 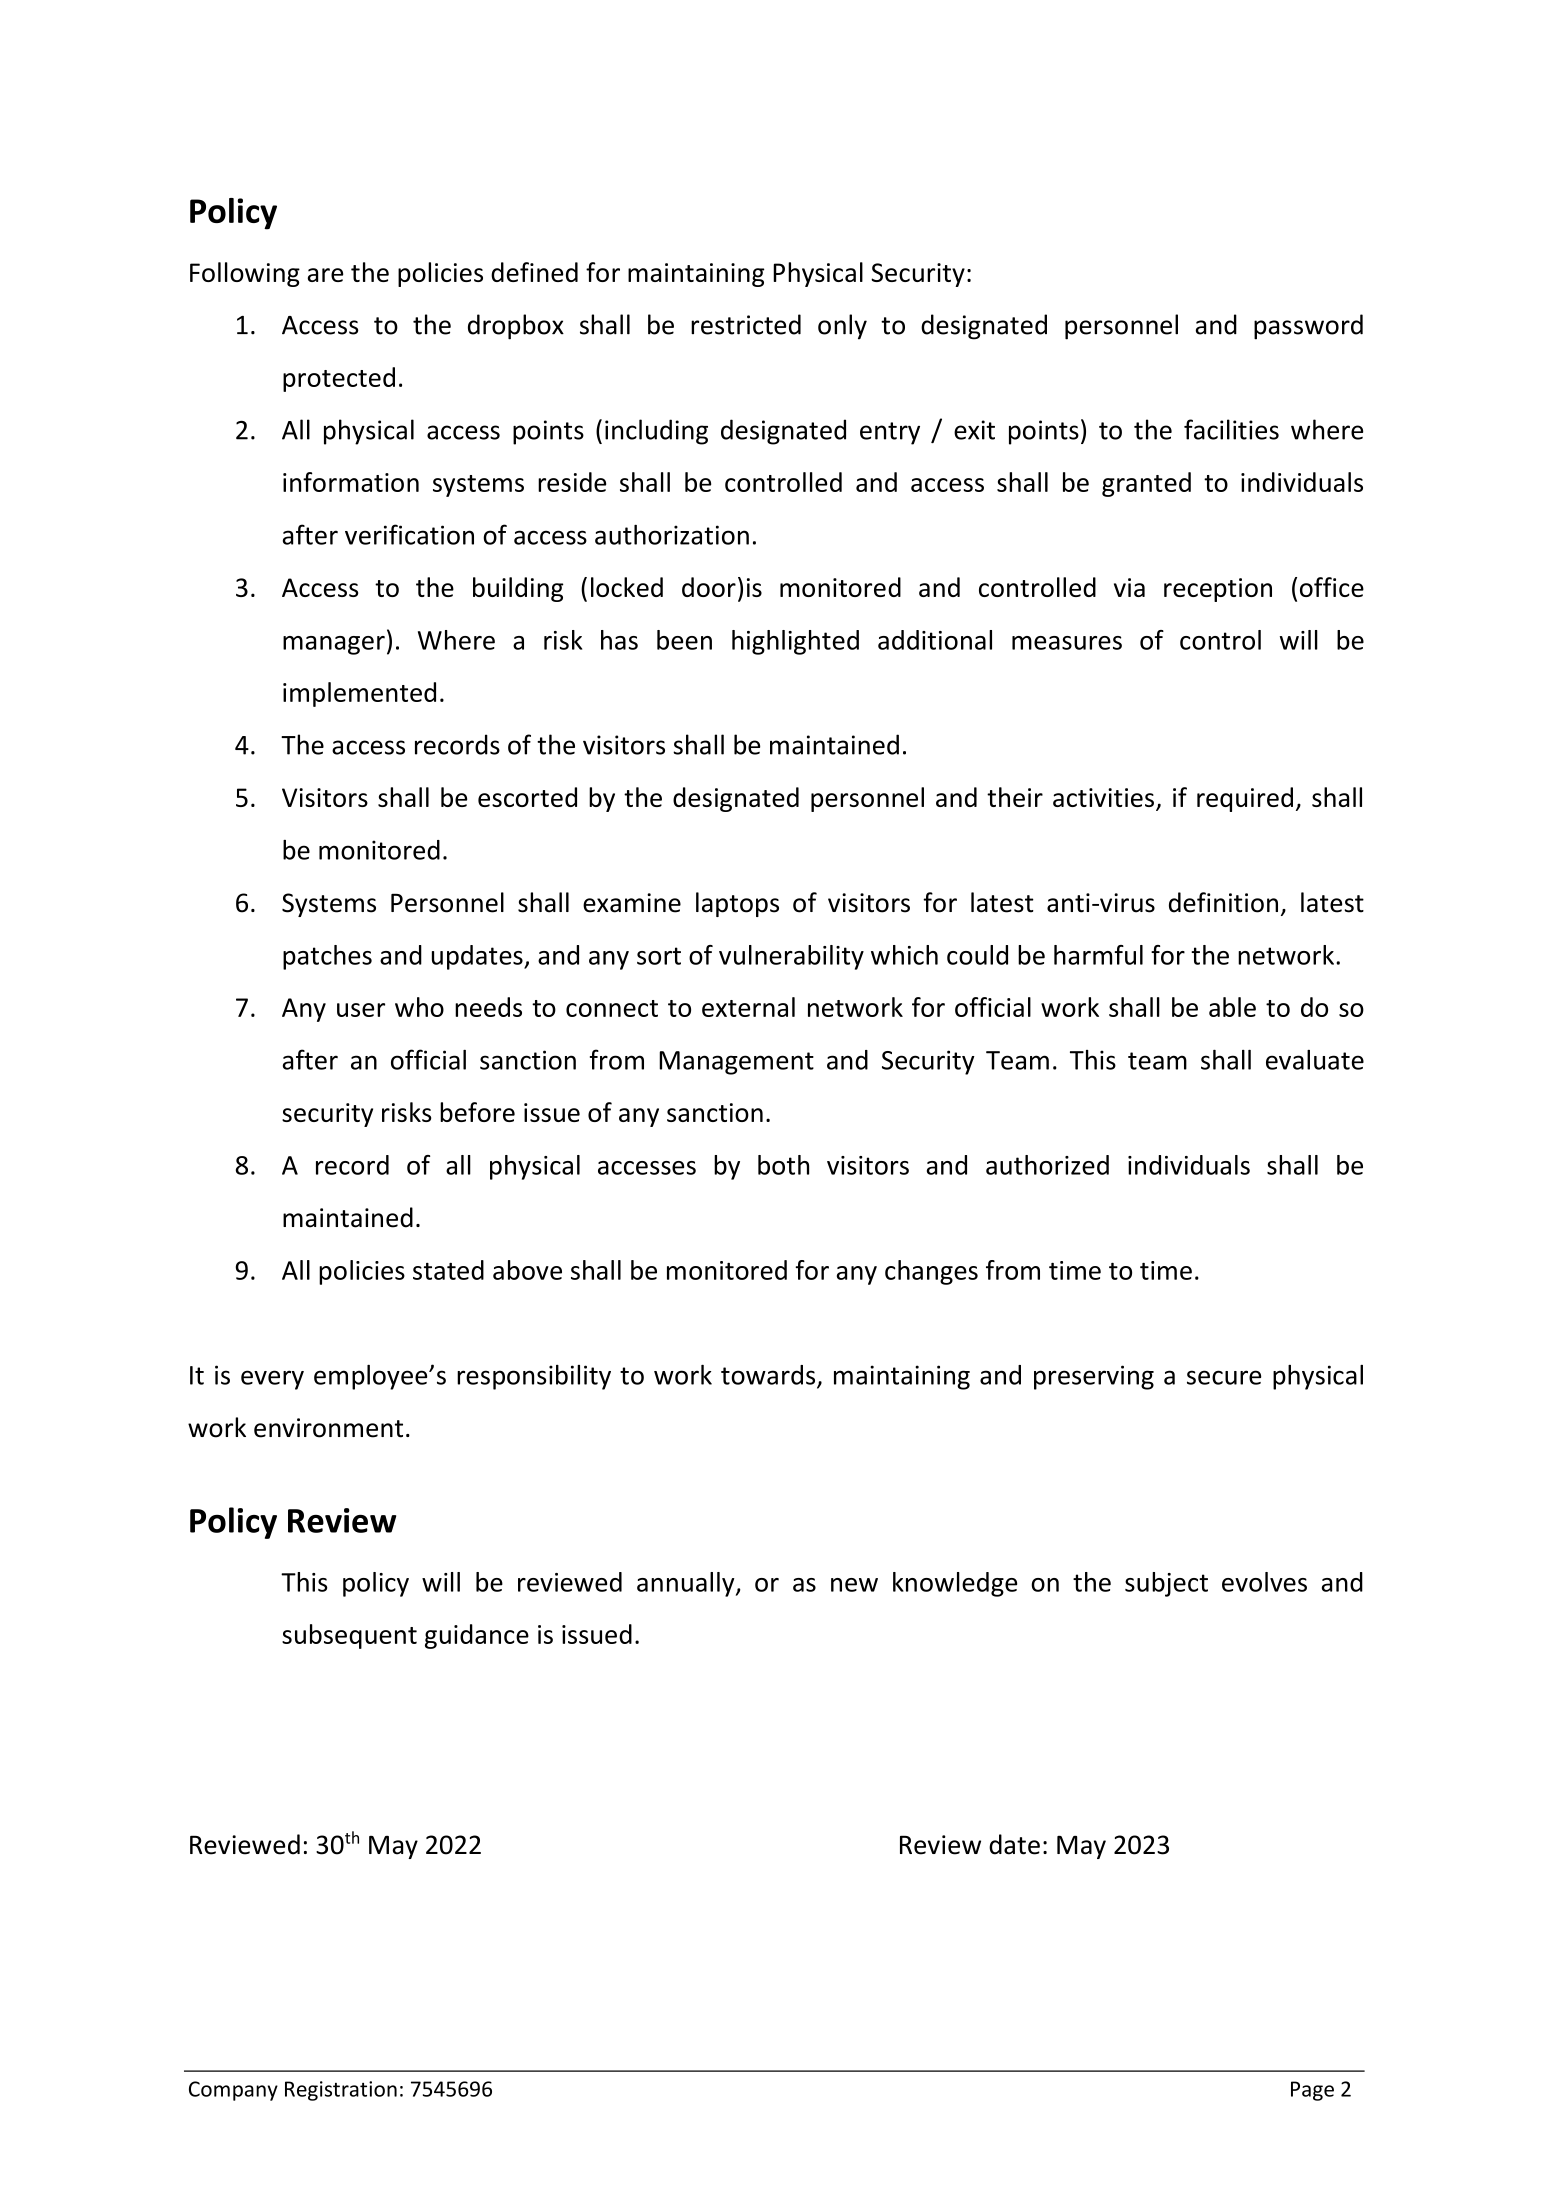 I want to click on subject, so click(x=1166, y=1584).
